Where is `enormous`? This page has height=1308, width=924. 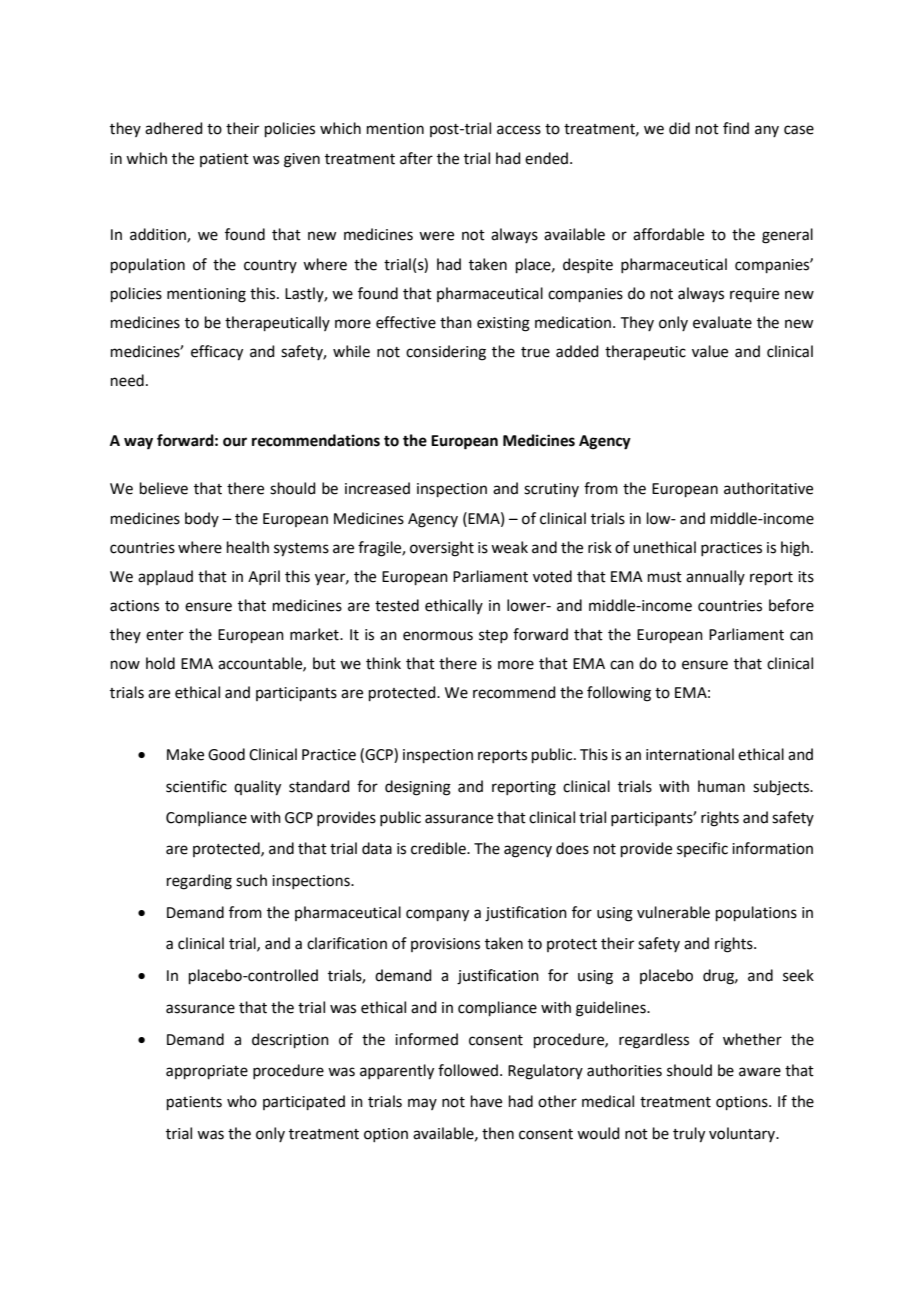
enormous is located at coordinates (438, 636).
